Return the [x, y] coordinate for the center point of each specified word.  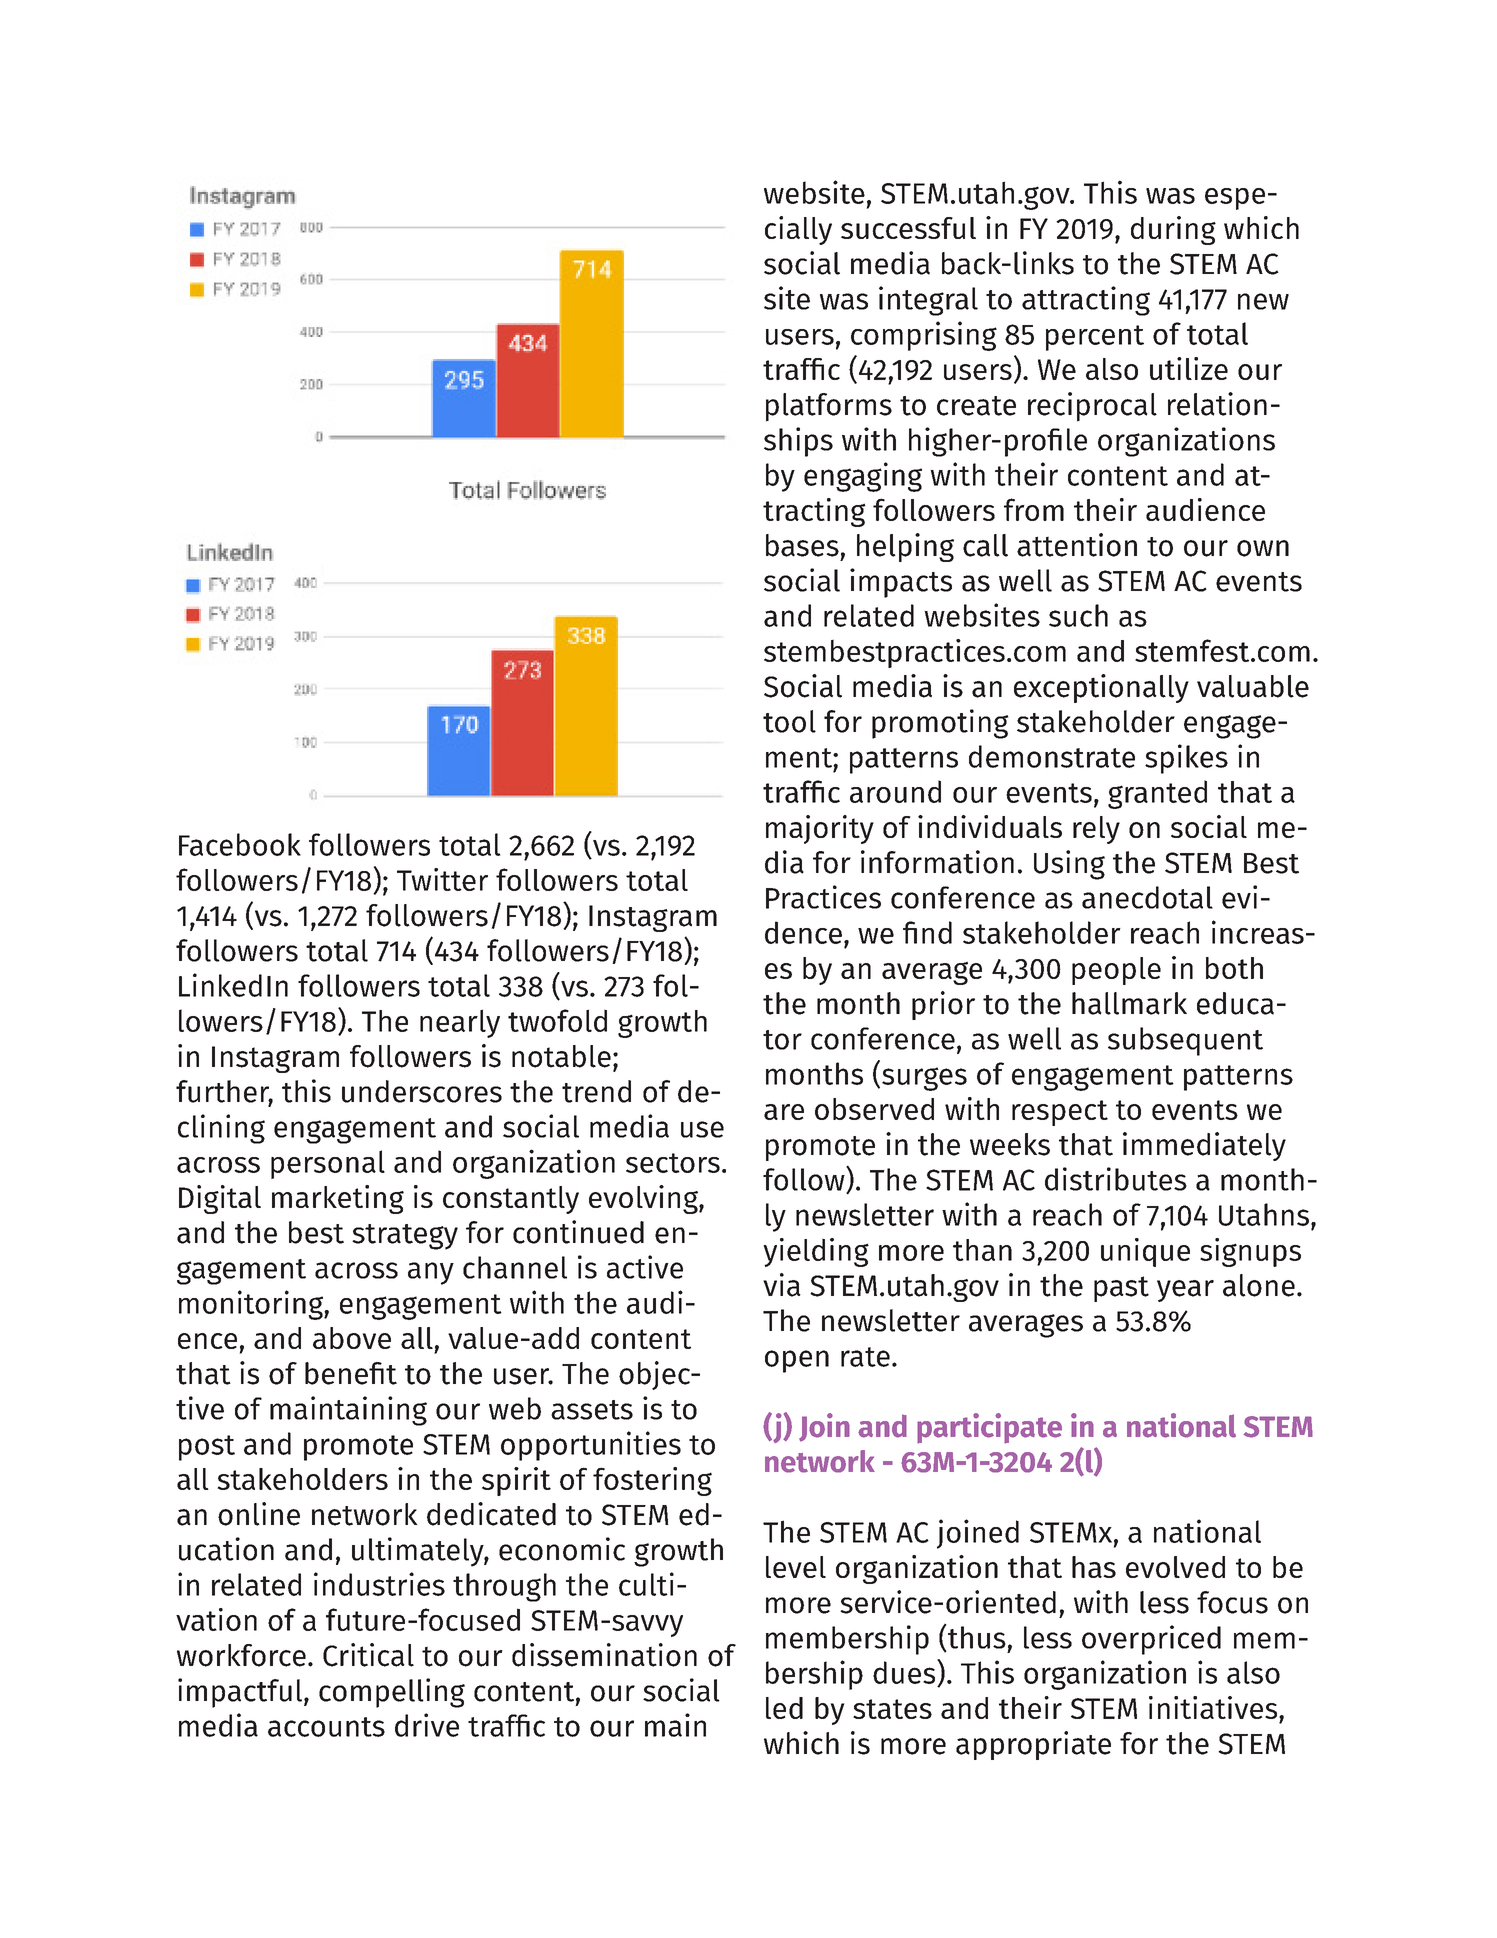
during [1173, 230]
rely [1096, 830]
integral [928, 301]
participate [989, 1428]
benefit [351, 1373]
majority [820, 829]
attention [1077, 545]
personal [328, 1164]
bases [802, 545]
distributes [1116, 1179]
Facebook [240, 844]
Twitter [442, 879]
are [784, 1112]
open [797, 1361]
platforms [829, 407]
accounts [326, 1727]
